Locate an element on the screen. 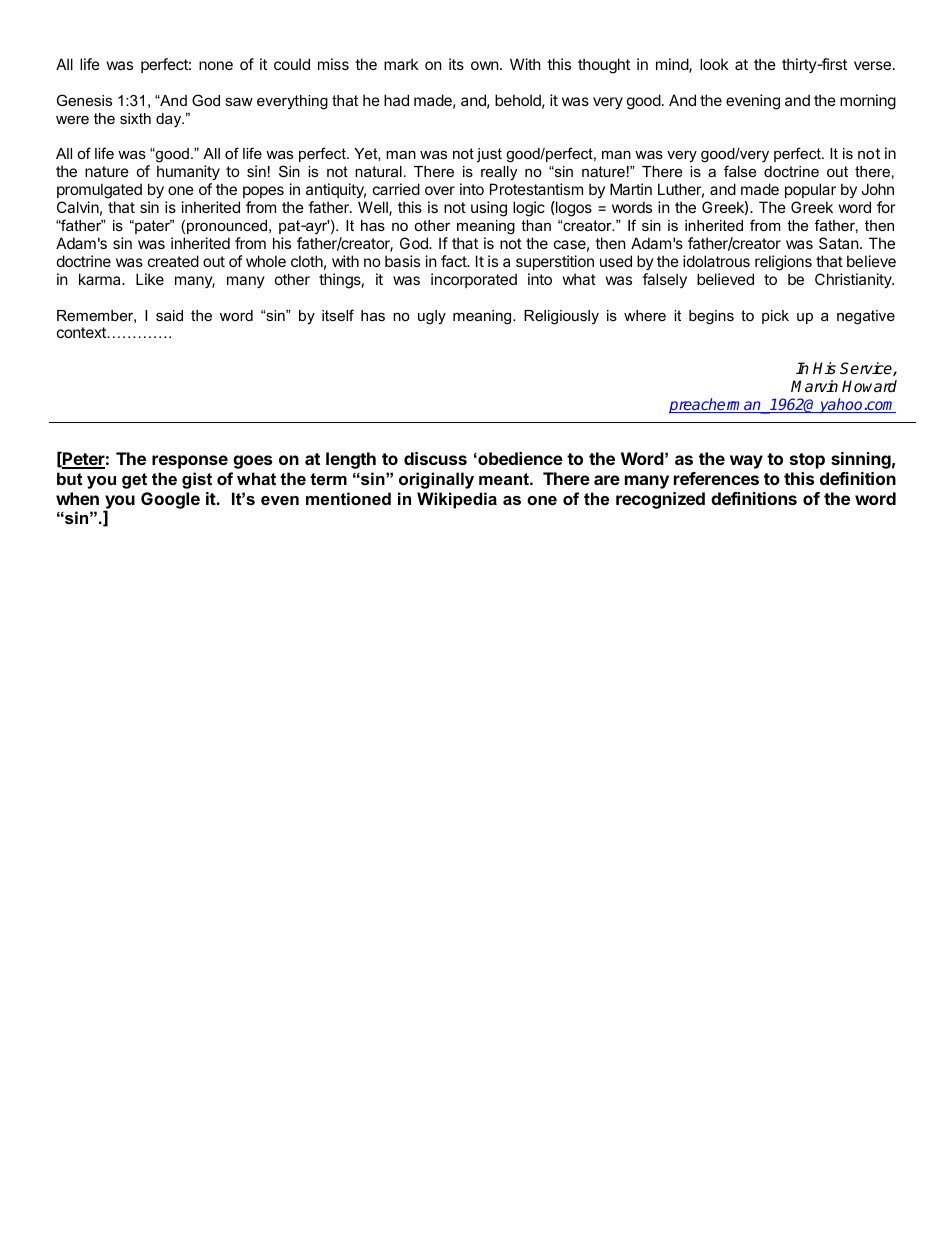 This screenshot has width=952, height=1233. look is located at coordinates (714, 64).
